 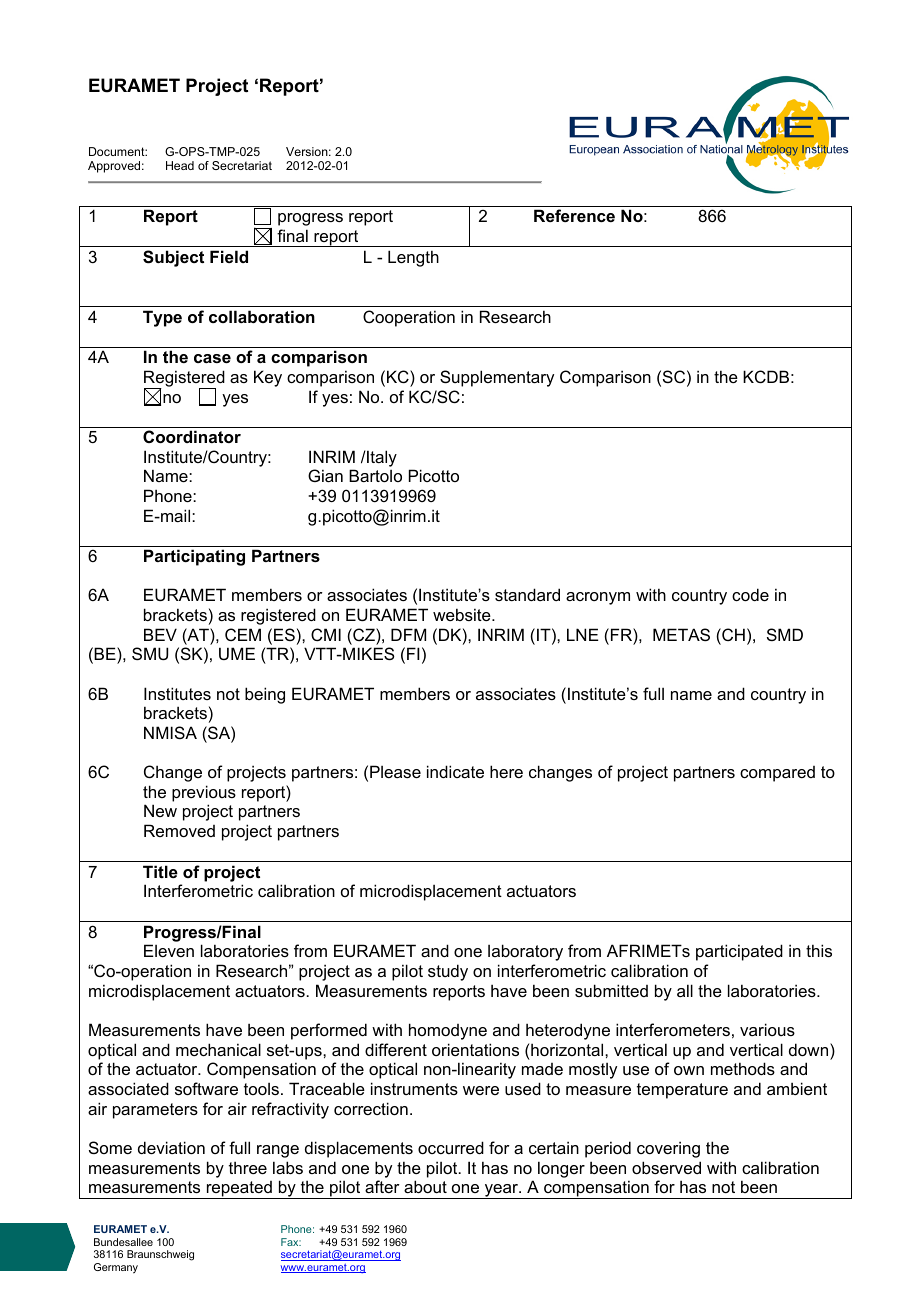 What do you see at coordinates (574, 215) in the page?
I see `Reference` at bounding box center [574, 215].
